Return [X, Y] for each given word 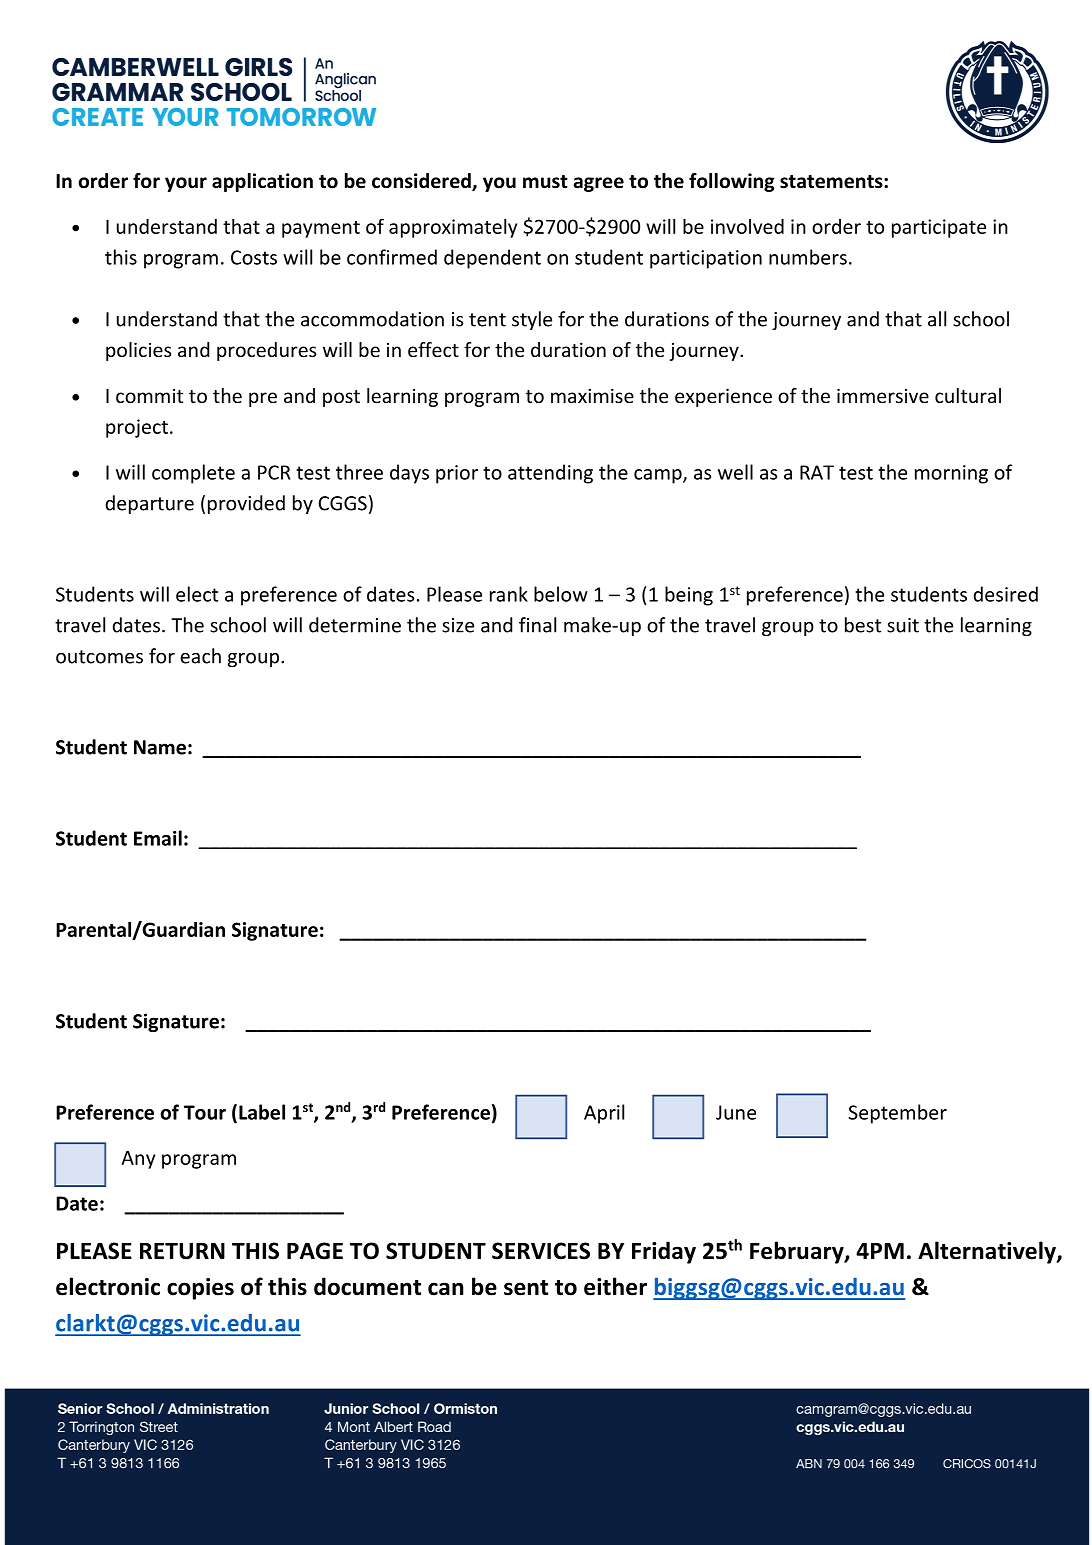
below [561, 594]
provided [246, 504]
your [186, 184]
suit [903, 625]
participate [939, 228]
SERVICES [541, 1251]
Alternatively [988, 1252]
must [545, 182]
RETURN [182, 1251]
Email [158, 838]
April [604, 1114]
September [897, 1114]
